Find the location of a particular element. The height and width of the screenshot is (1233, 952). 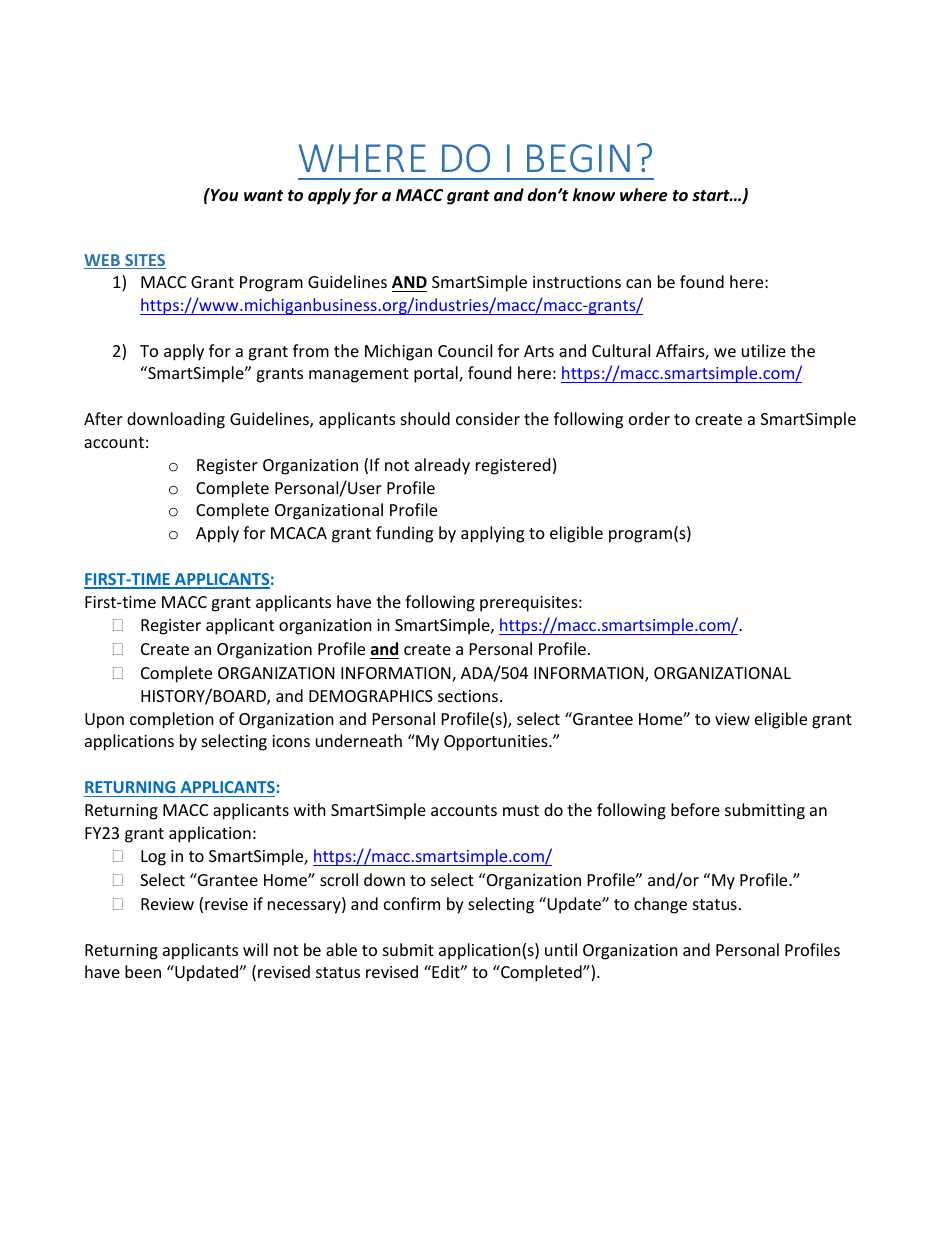

order is located at coordinates (649, 418).
